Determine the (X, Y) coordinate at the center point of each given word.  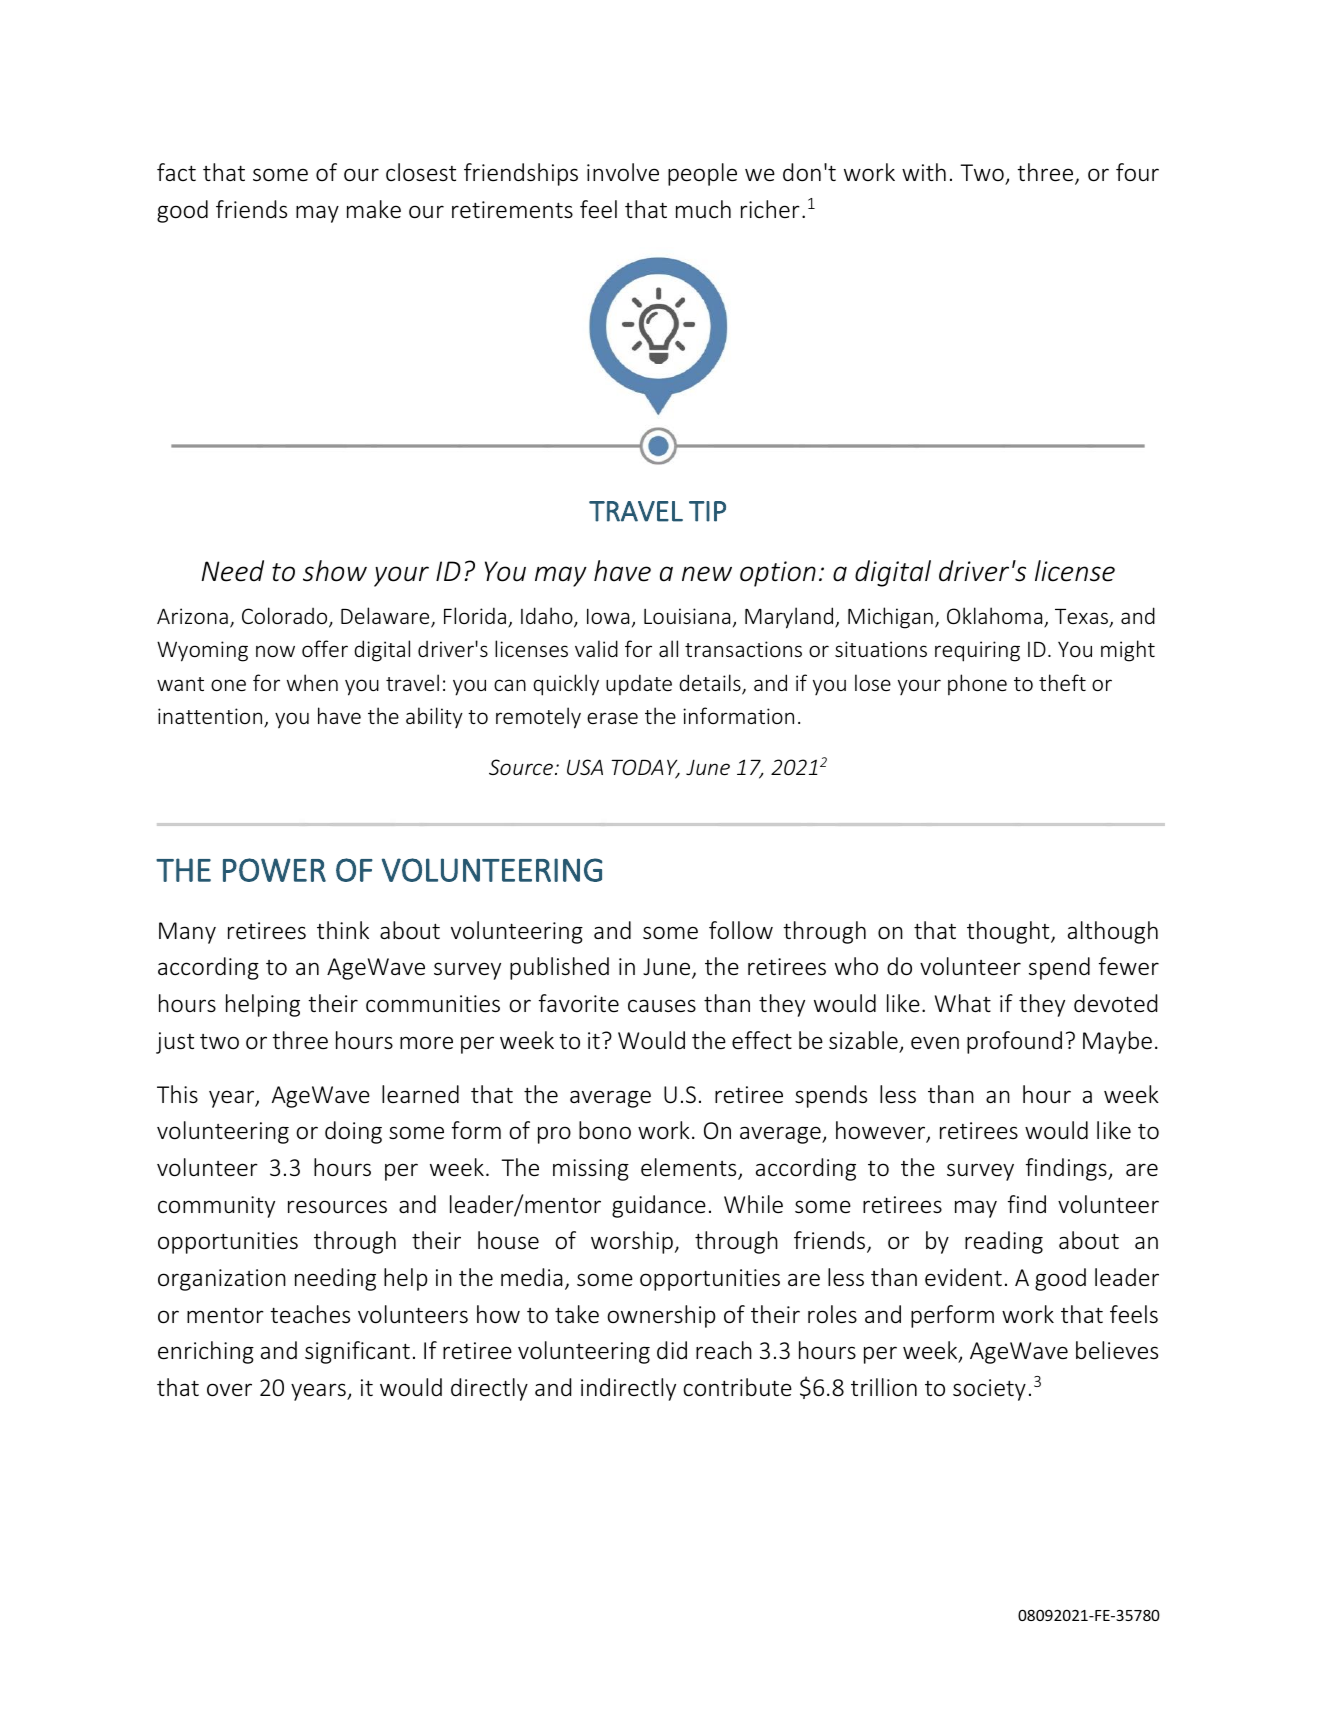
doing (353, 1132)
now (275, 651)
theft (1062, 682)
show (335, 571)
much (703, 209)
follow (741, 930)
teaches (310, 1314)
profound (1014, 1042)
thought (1009, 932)
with (924, 172)
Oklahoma (996, 617)
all (668, 648)
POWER (274, 870)
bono (605, 1130)
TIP (707, 511)
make (374, 209)
